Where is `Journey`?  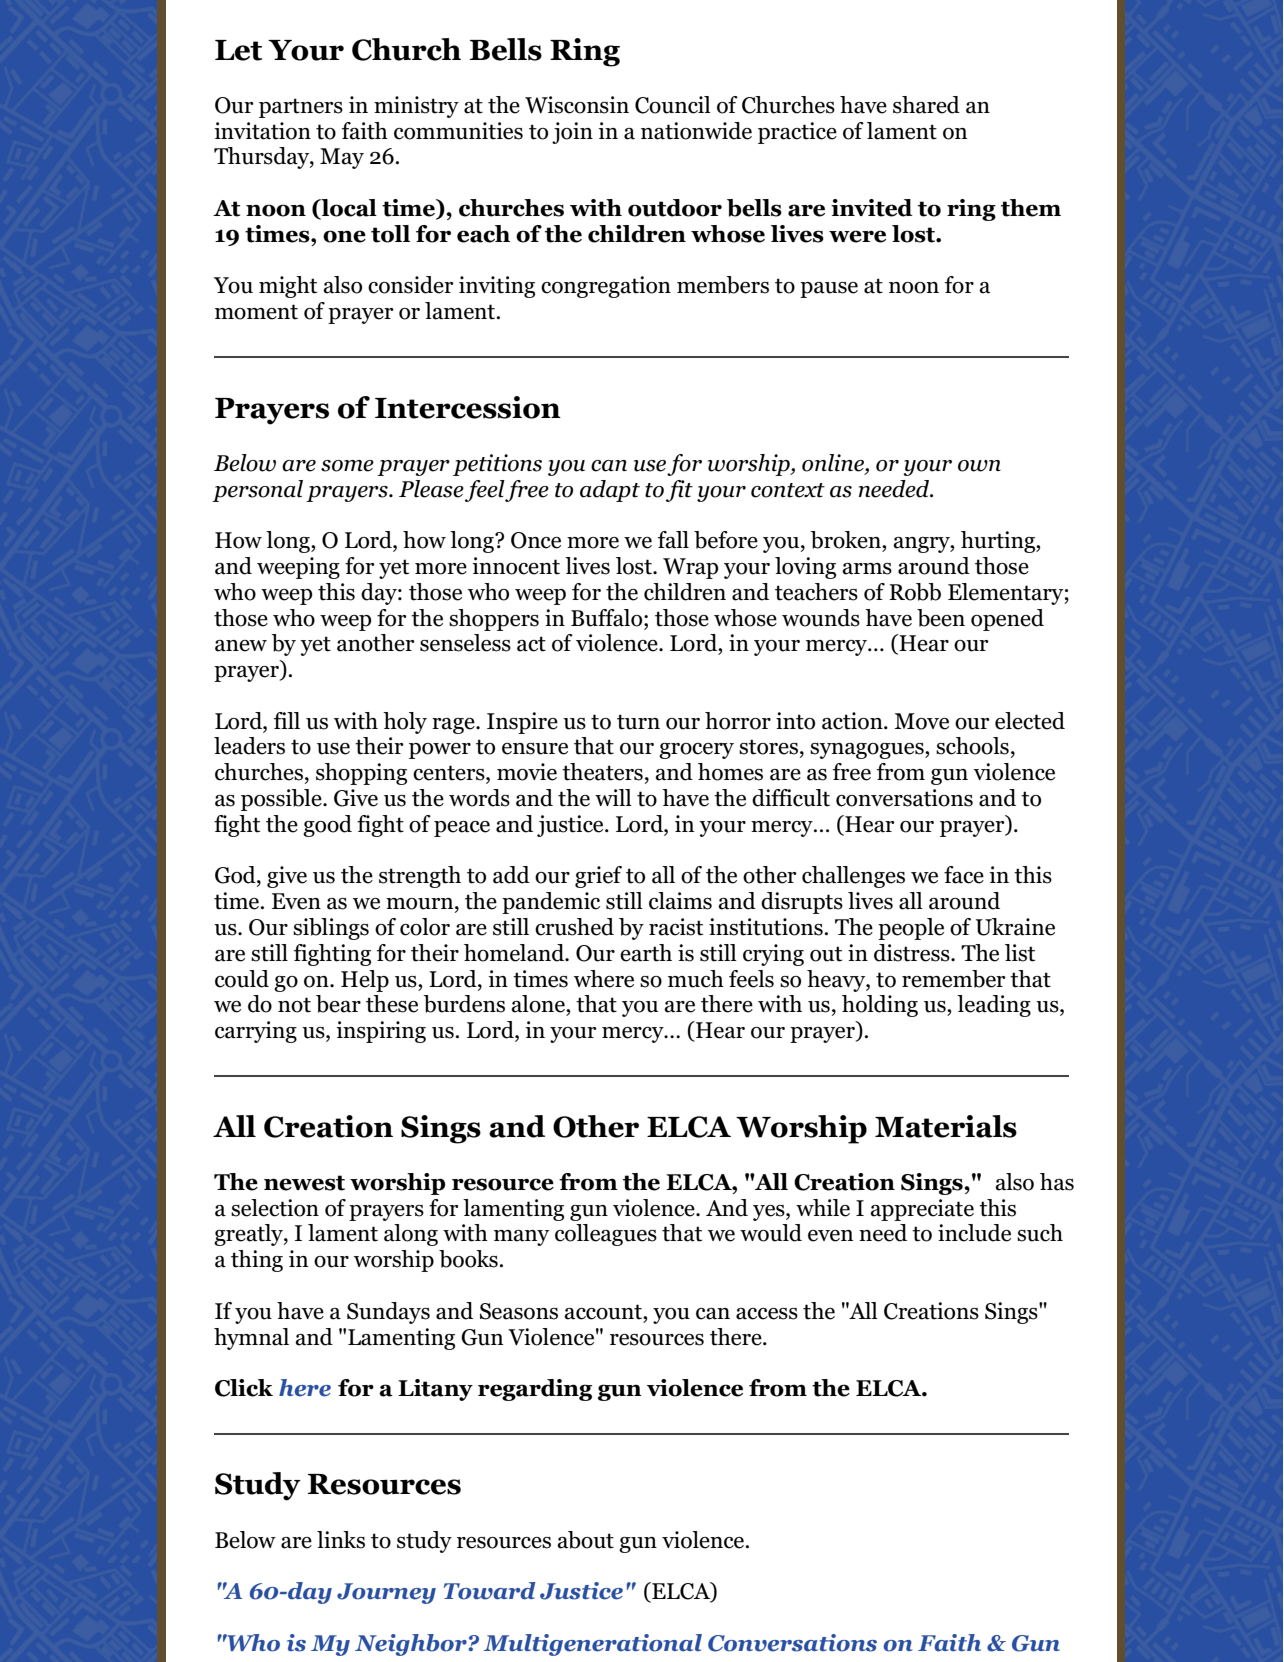 Journey is located at coordinates (386, 1593).
